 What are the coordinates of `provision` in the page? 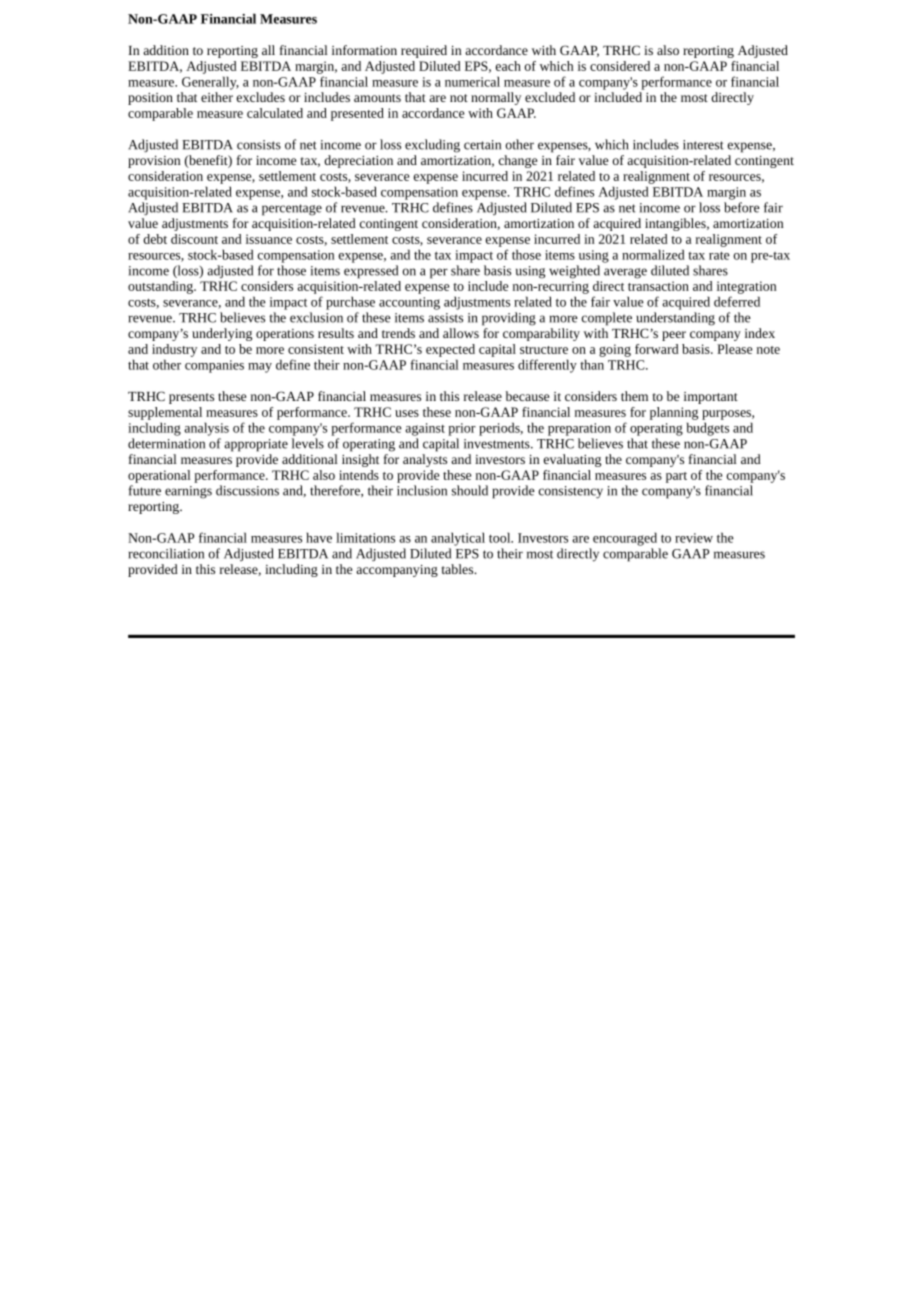 It's located at (154, 162).
